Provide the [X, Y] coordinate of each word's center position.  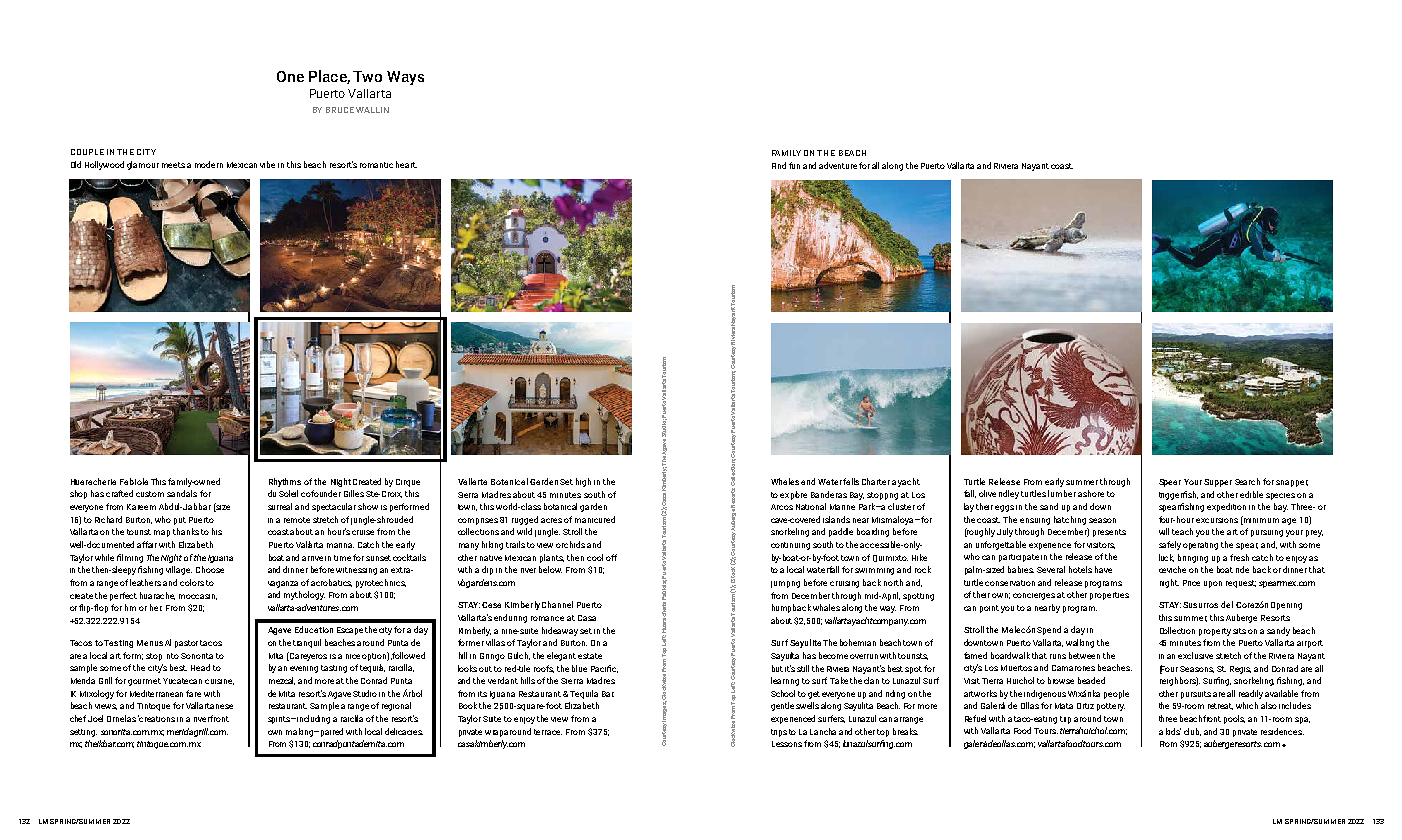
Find [779, 165]
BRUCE [340, 110]
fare [193, 693]
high [583, 482]
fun [794, 165]
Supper [1218, 483]
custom [150, 494]
